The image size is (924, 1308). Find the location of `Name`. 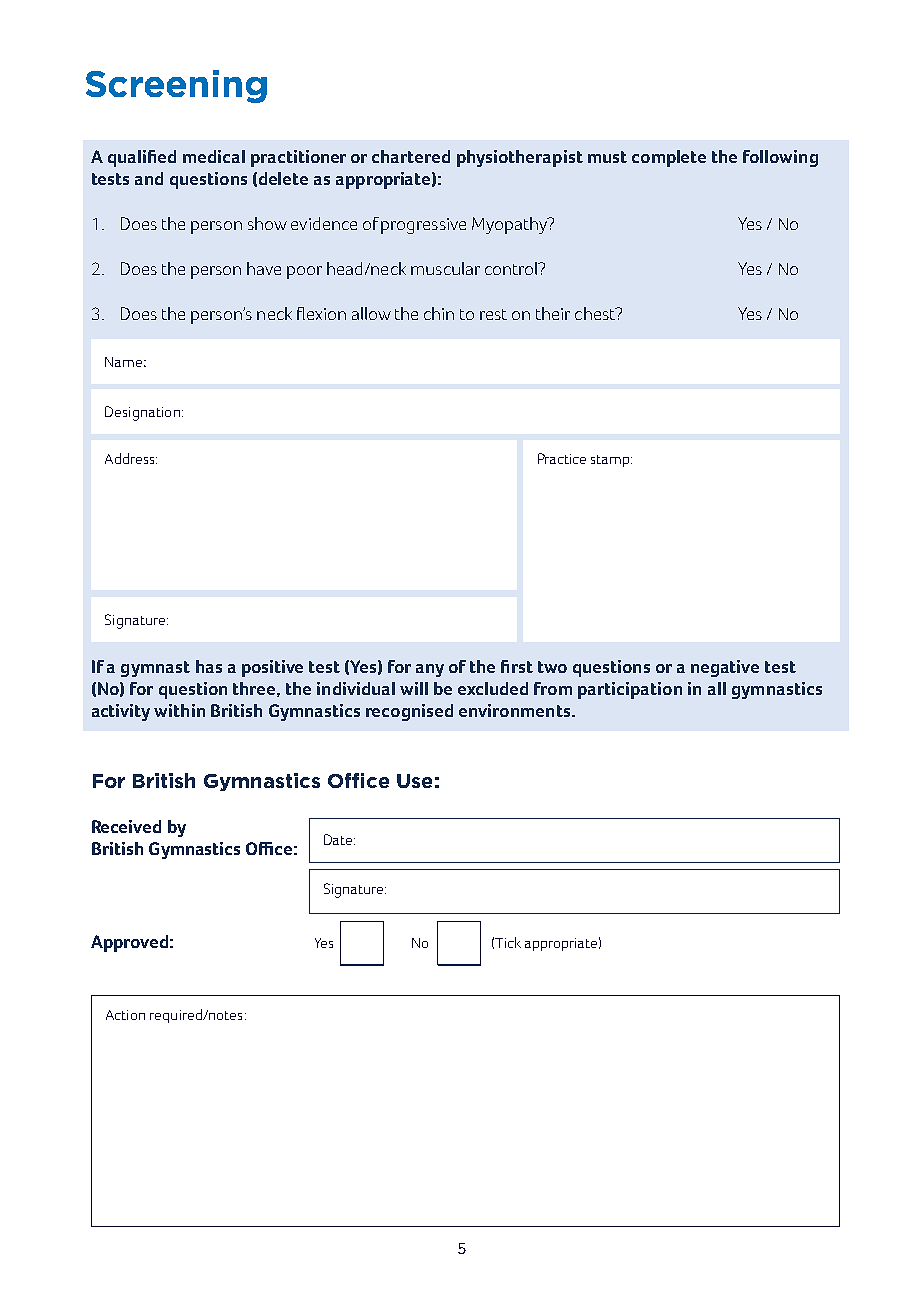

Name is located at coordinates (123, 362).
